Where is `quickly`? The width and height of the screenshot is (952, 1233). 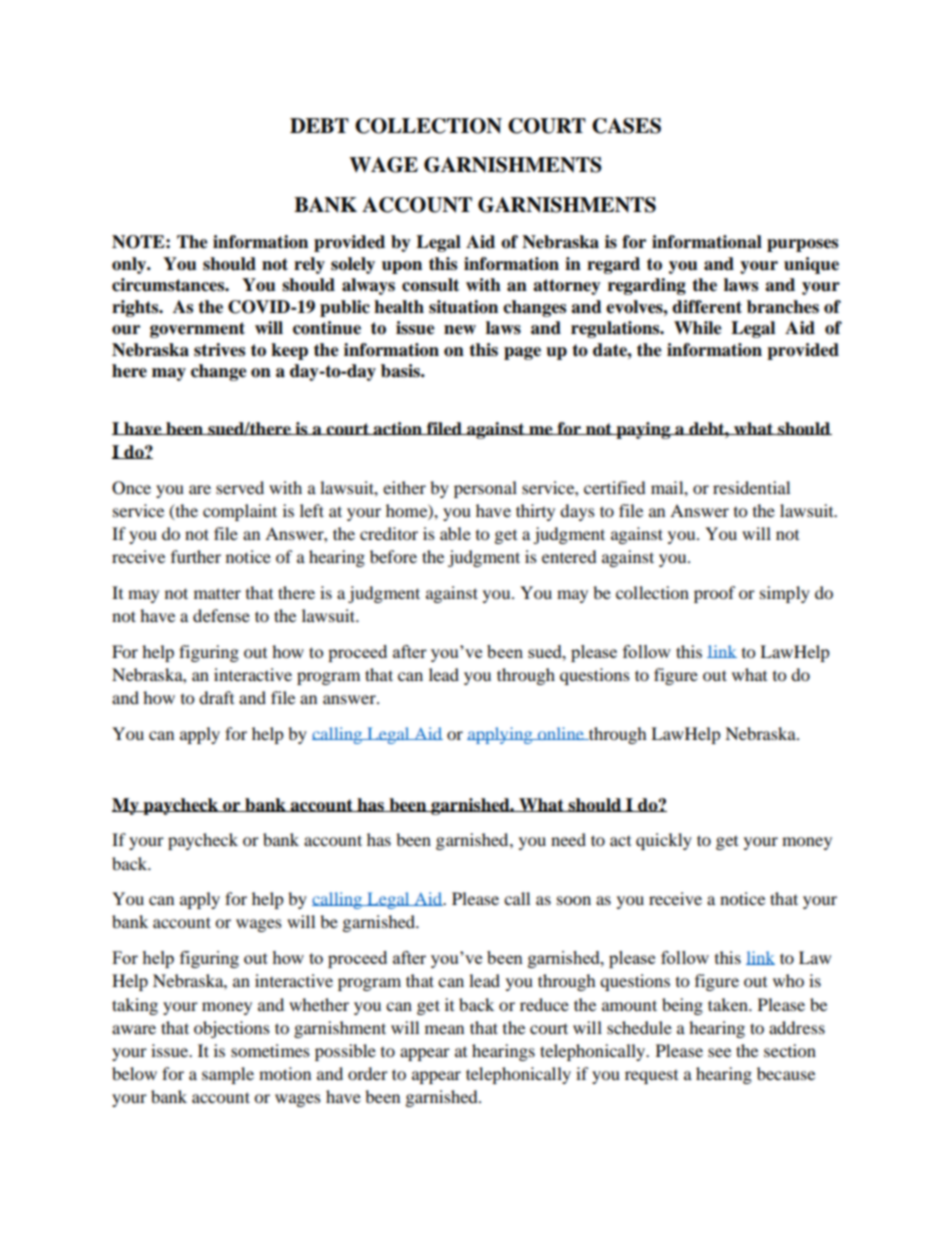
quickly is located at coordinates (664, 841).
